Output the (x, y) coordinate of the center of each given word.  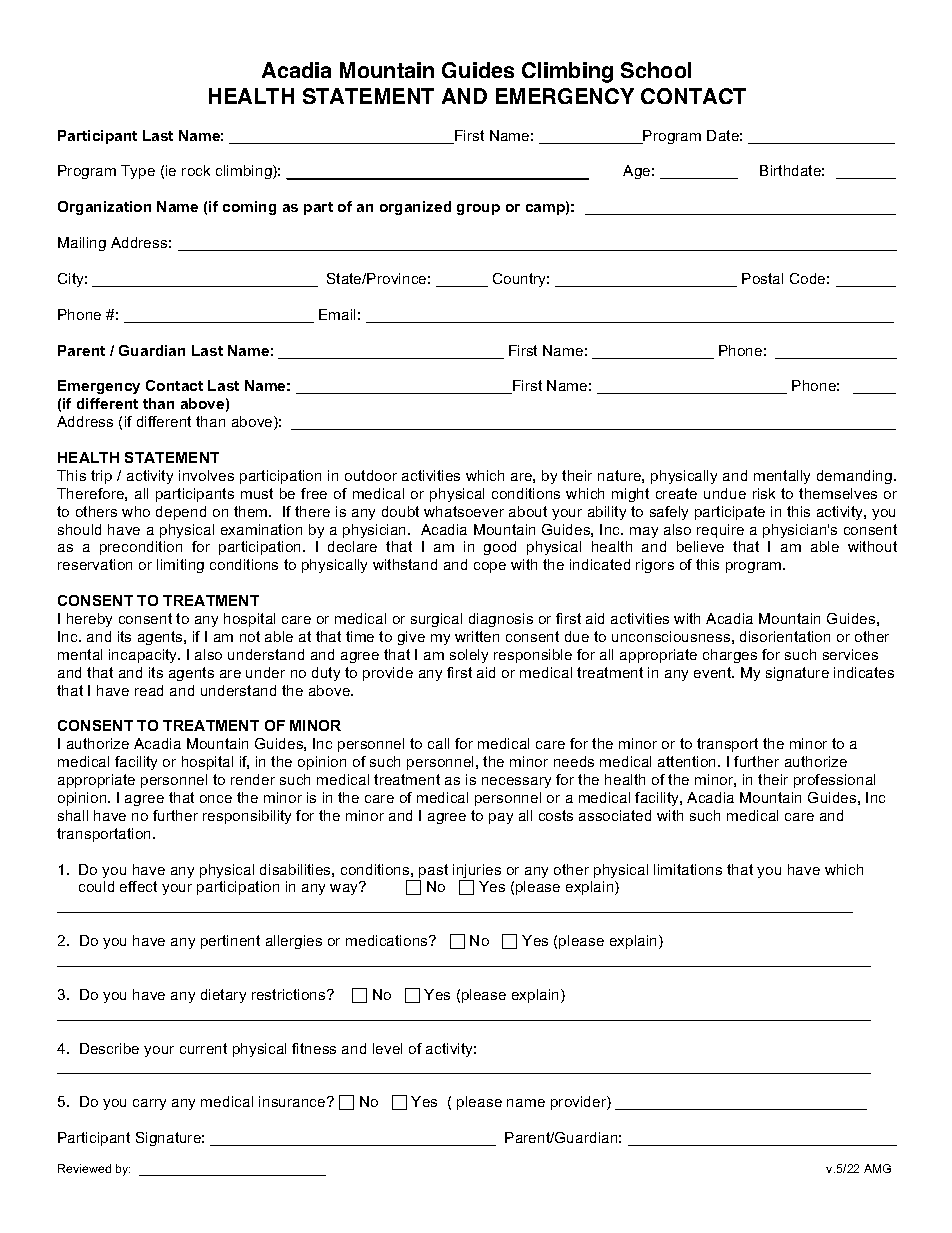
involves (206, 475)
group (478, 209)
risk (764, 493)
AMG (877, 1168)
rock (196, 170)
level (387, 1048)
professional (834, 781)
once (216, 799)
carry (149, 1104)
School (656, 70)
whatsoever (464, 511)
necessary (516, 782)
